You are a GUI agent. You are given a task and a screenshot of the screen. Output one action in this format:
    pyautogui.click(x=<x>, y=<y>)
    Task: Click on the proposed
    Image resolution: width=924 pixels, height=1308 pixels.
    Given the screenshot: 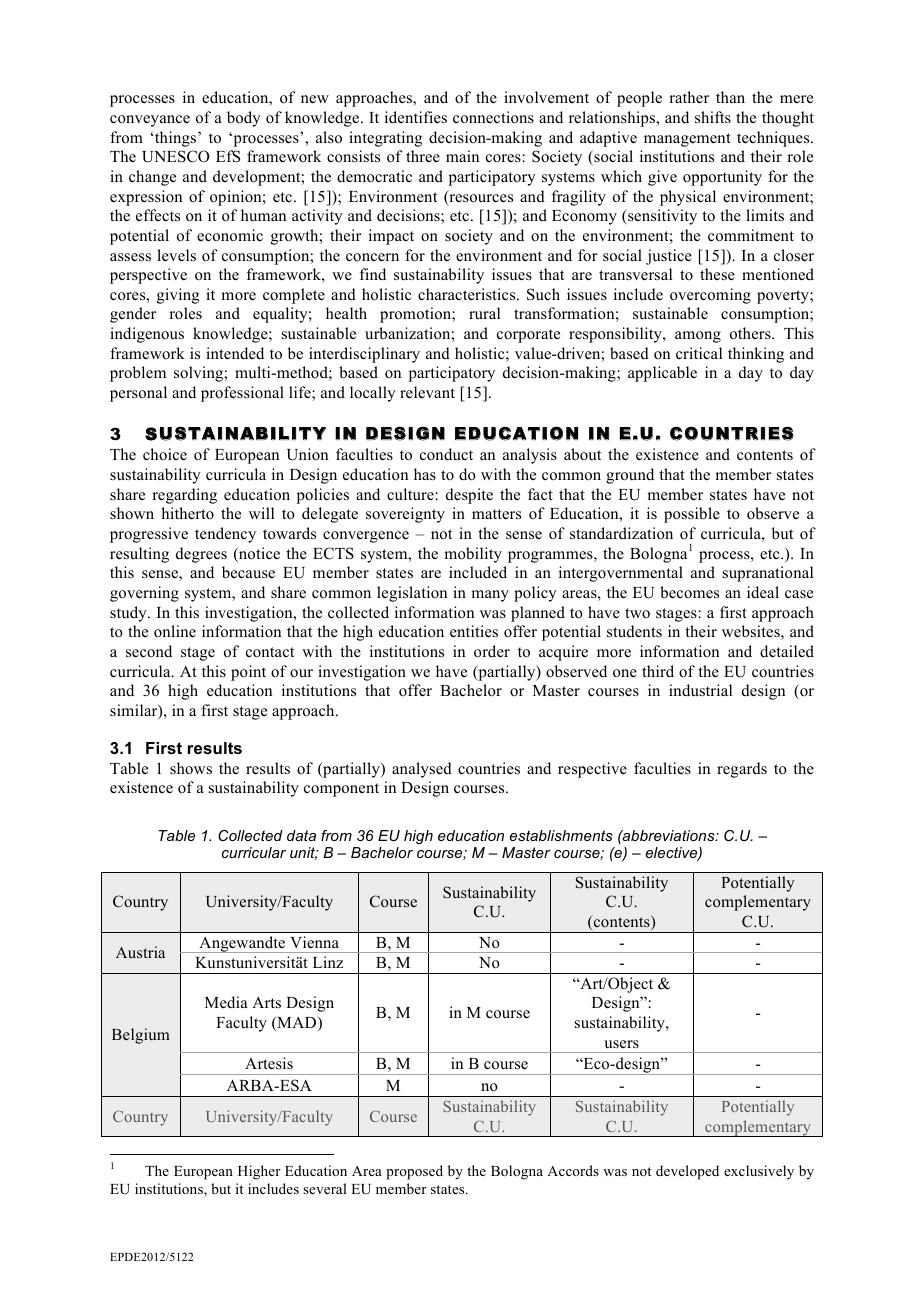 What is the action you would take?
    pyautogui.click(x=414, y=1172)
